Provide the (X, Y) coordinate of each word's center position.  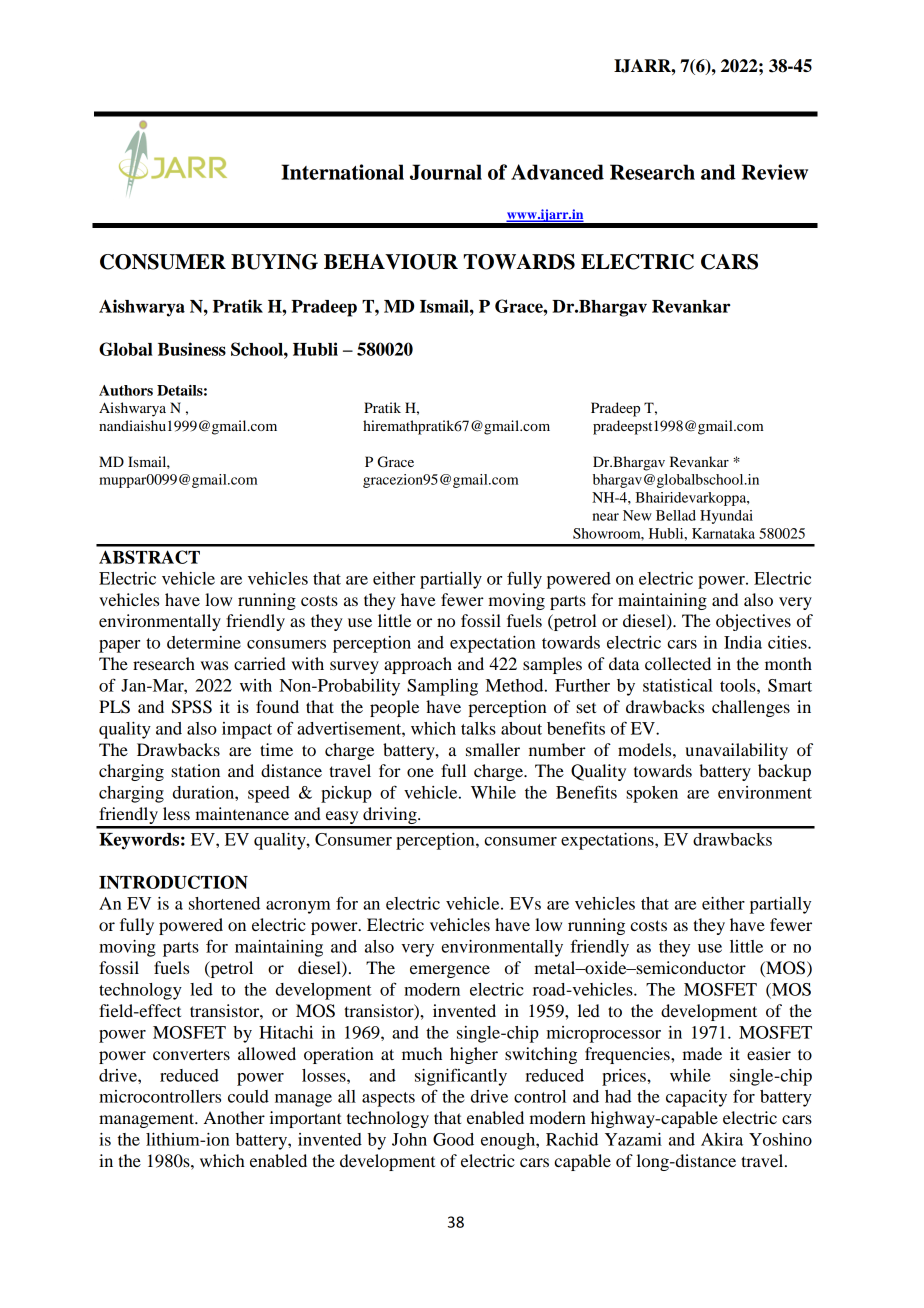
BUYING (274, 262)
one (420, 772)
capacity (696, 1098)
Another (234, 1117)
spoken (652, 794)
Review (775, 172)
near (606, 517)
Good (453, 1139)
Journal (446, 172)
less (176, 813)
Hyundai (726, 517)
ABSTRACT (149, 557)
